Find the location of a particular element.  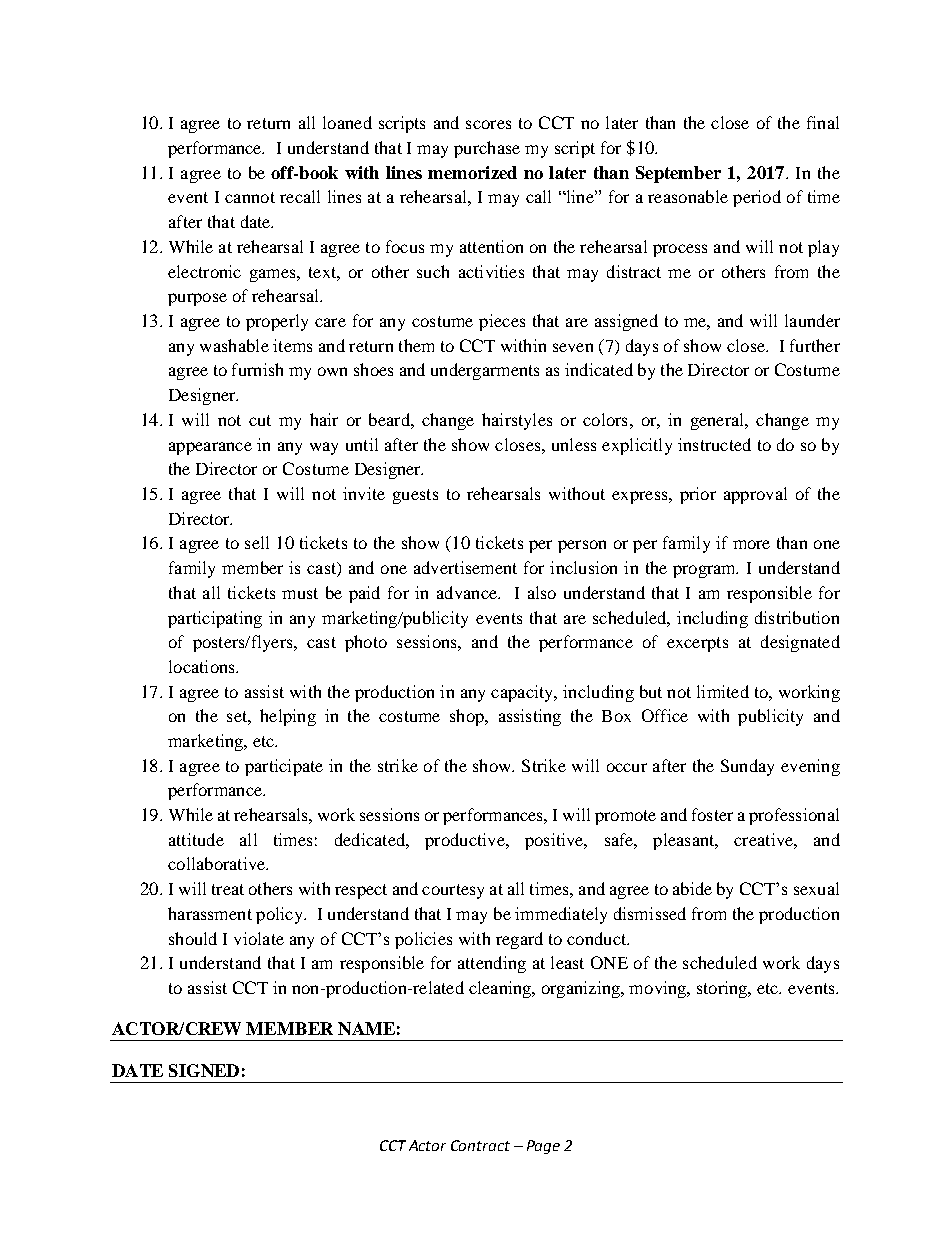

cannot is located at coordinates (250, 197).
